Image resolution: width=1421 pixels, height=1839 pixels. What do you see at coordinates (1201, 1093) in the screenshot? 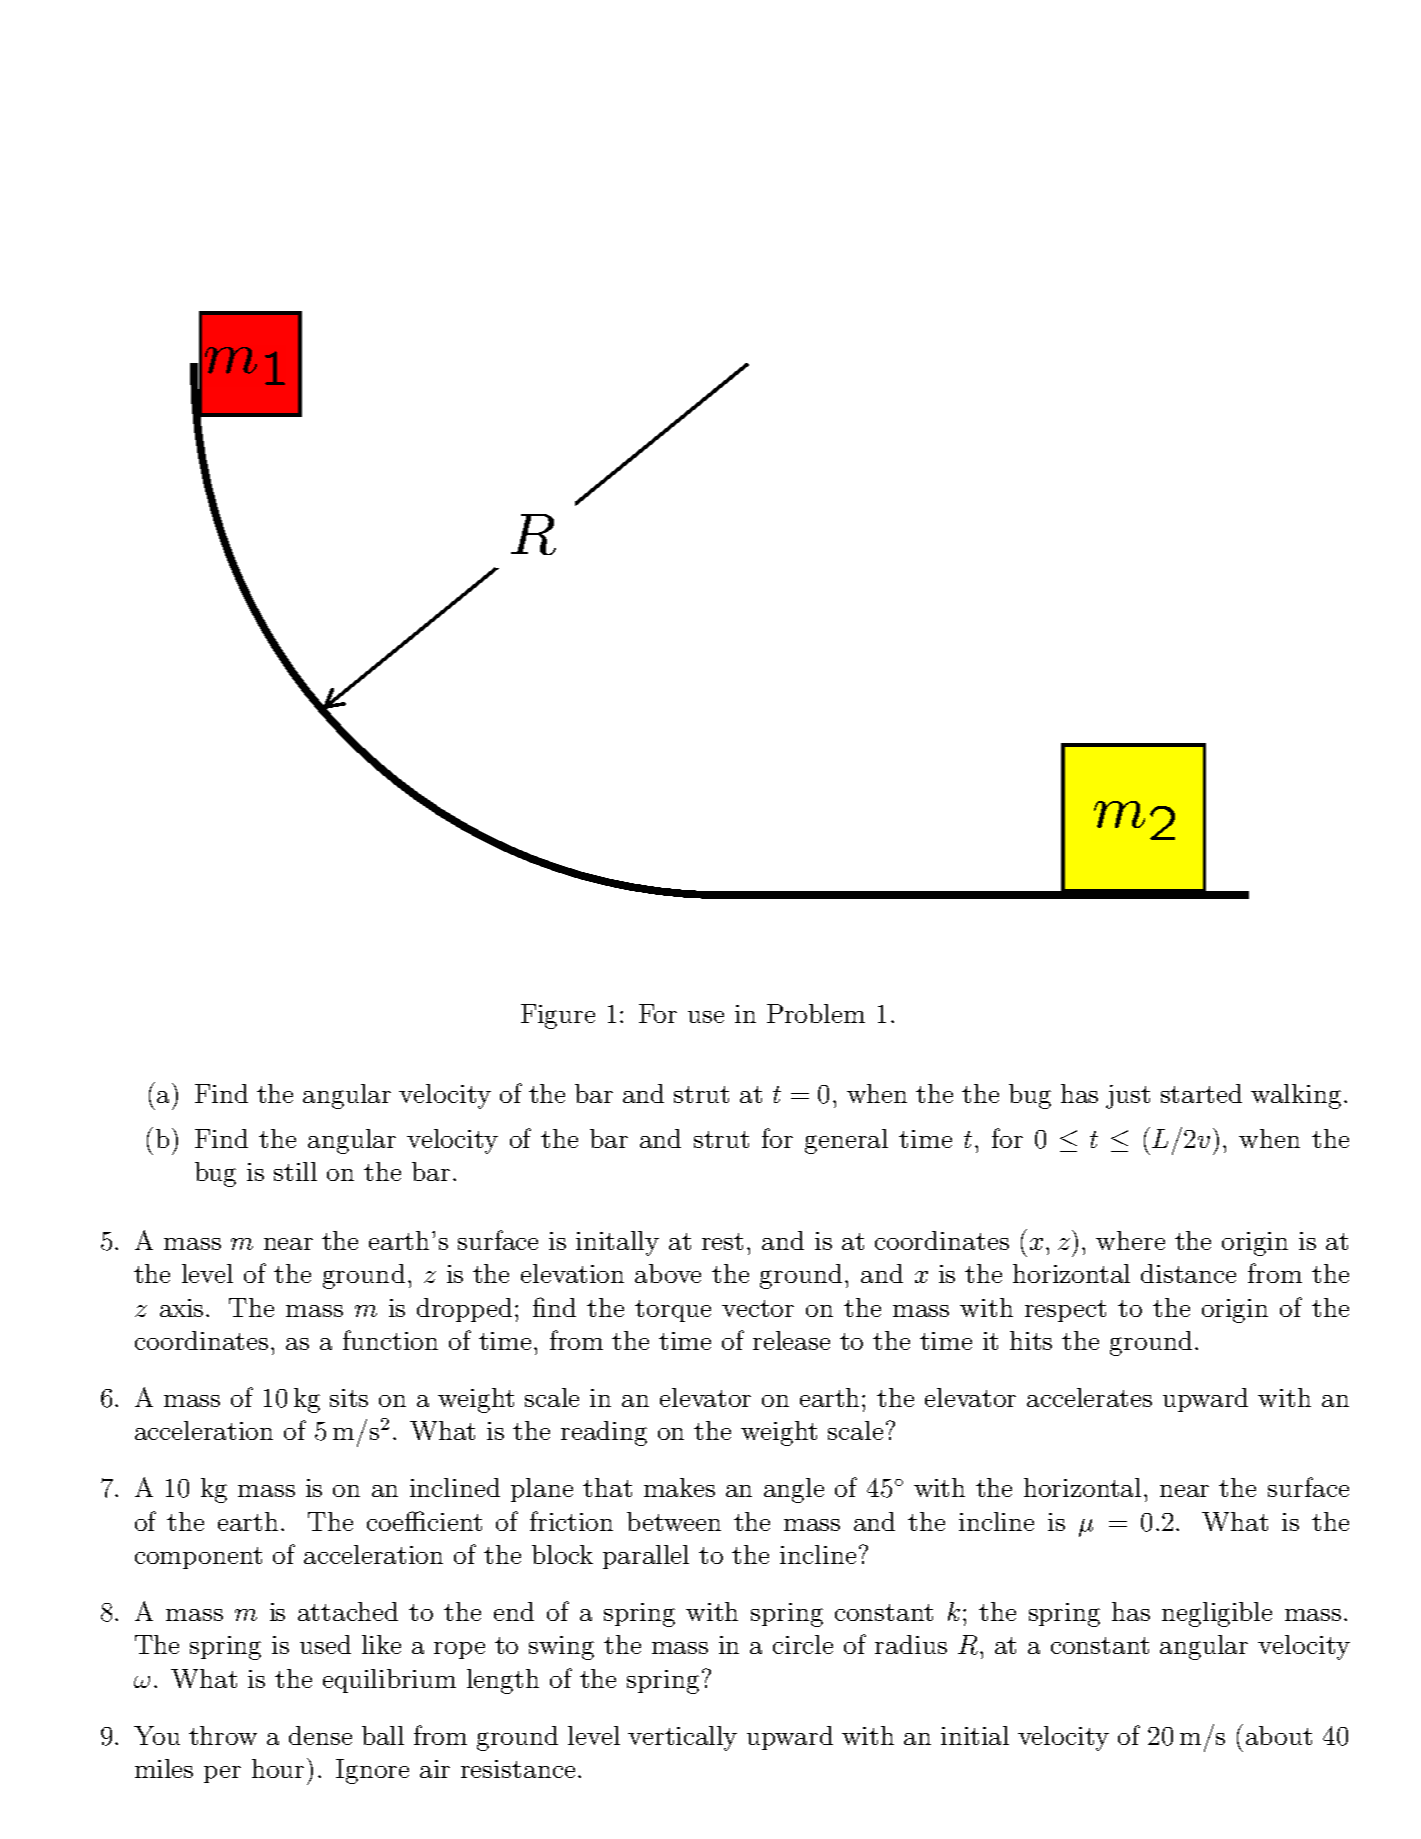
I see `started` at bounding box center [1201, 1093].
